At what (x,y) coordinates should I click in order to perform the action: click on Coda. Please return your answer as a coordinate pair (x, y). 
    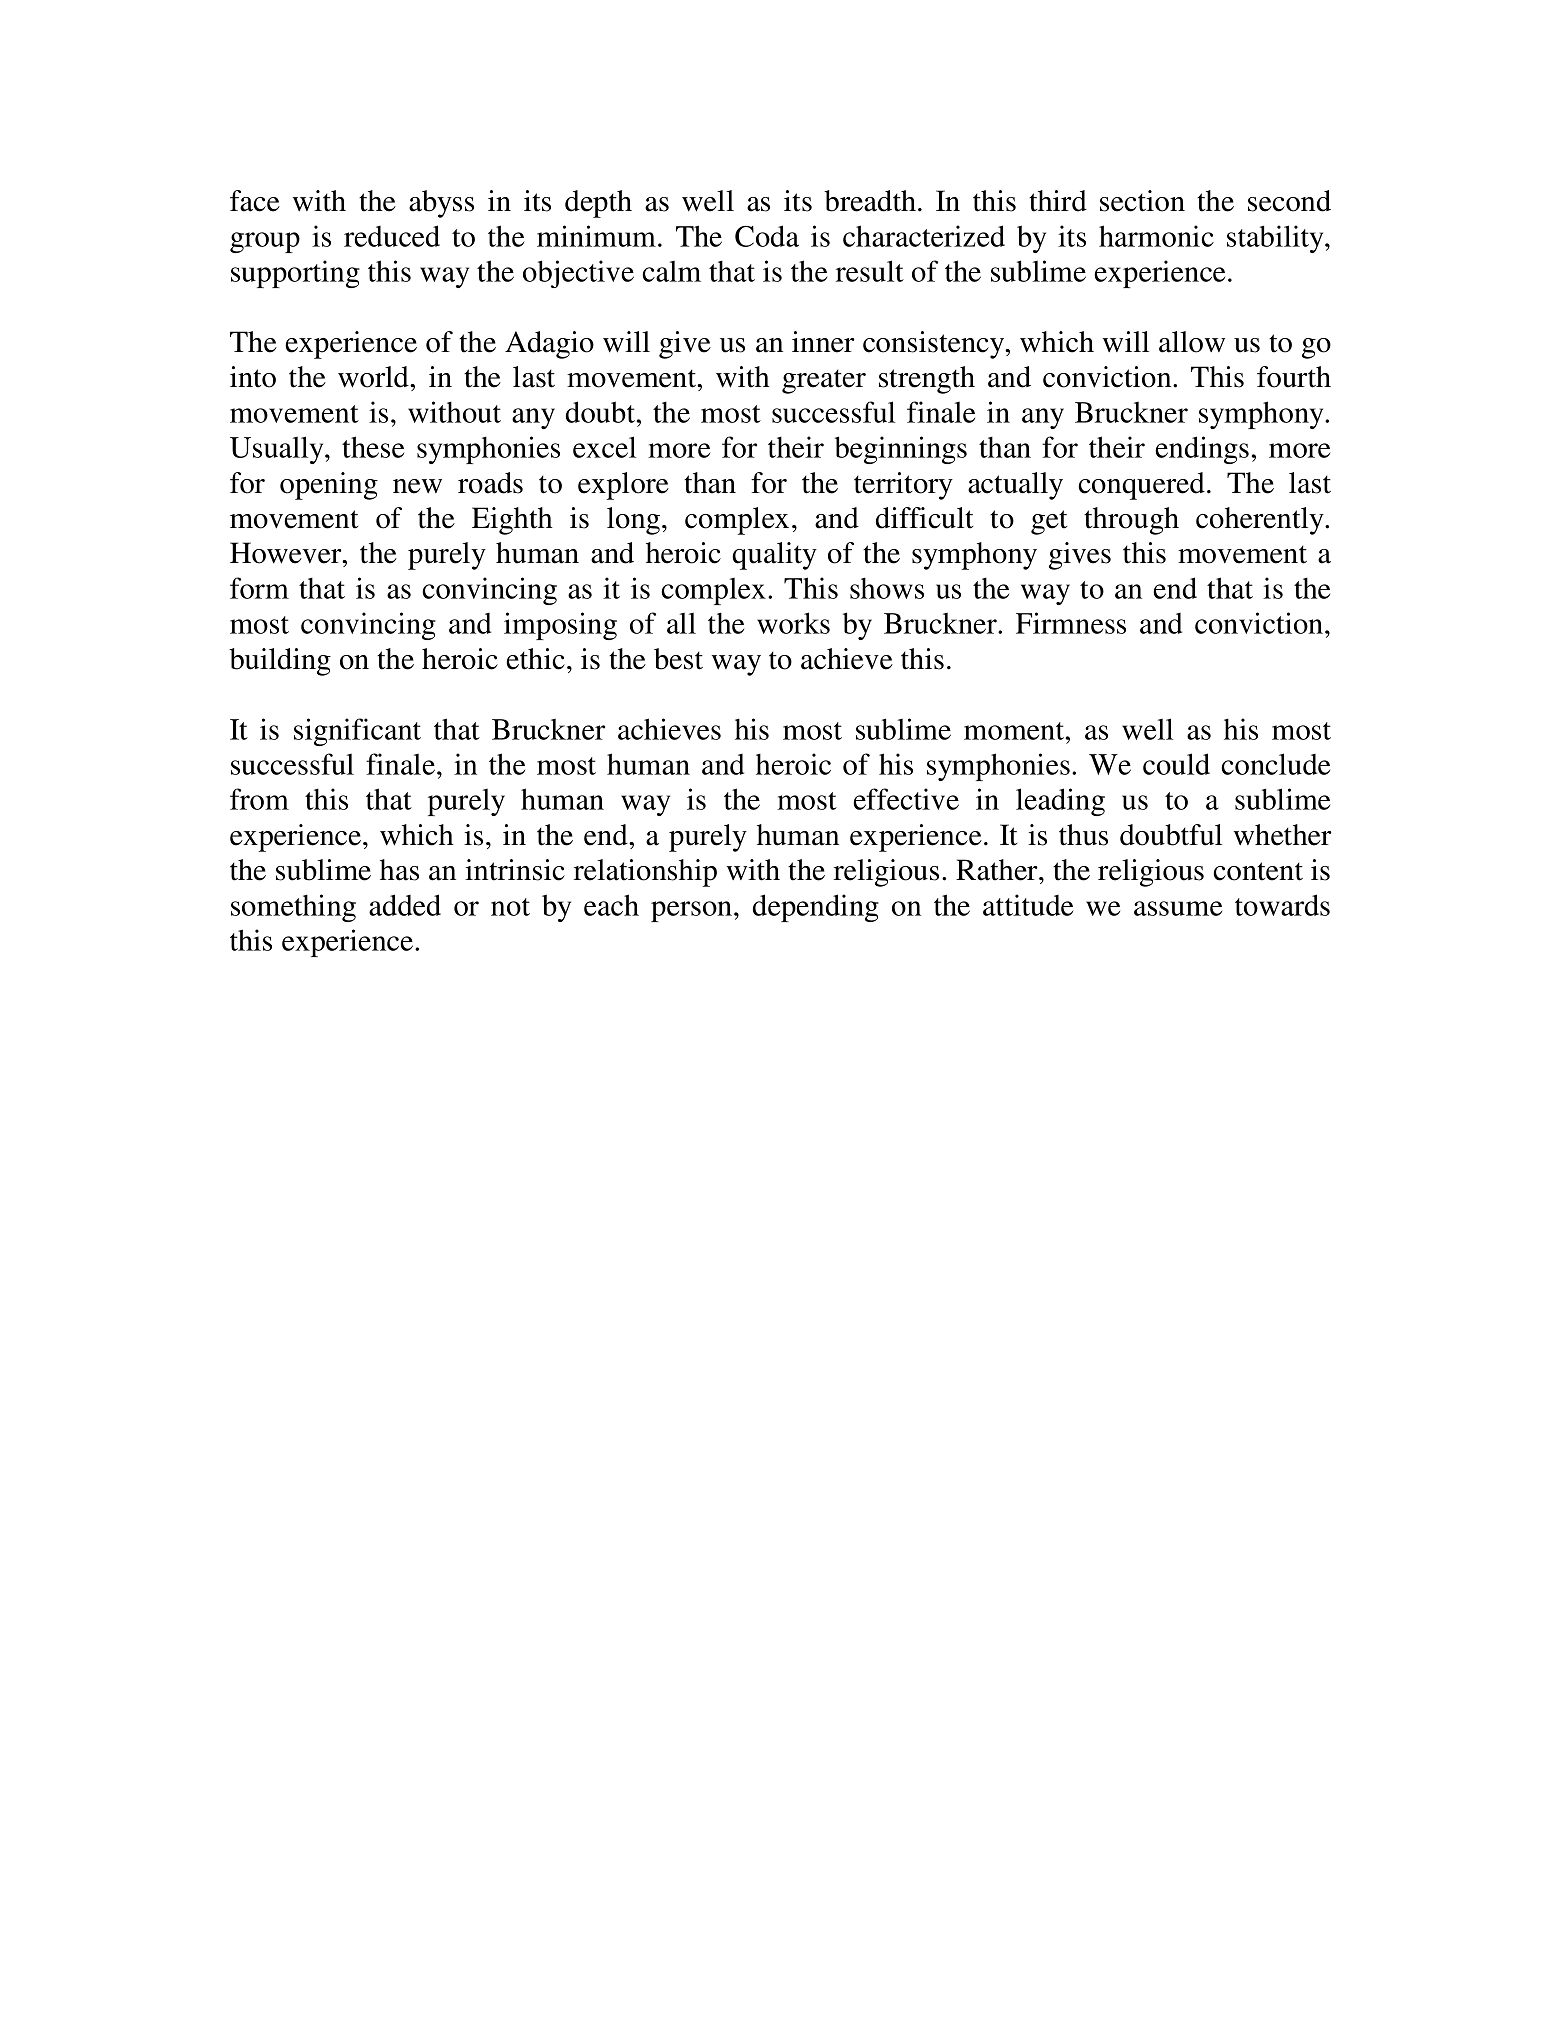
    Looking at the image, I should click on (767, 236).
